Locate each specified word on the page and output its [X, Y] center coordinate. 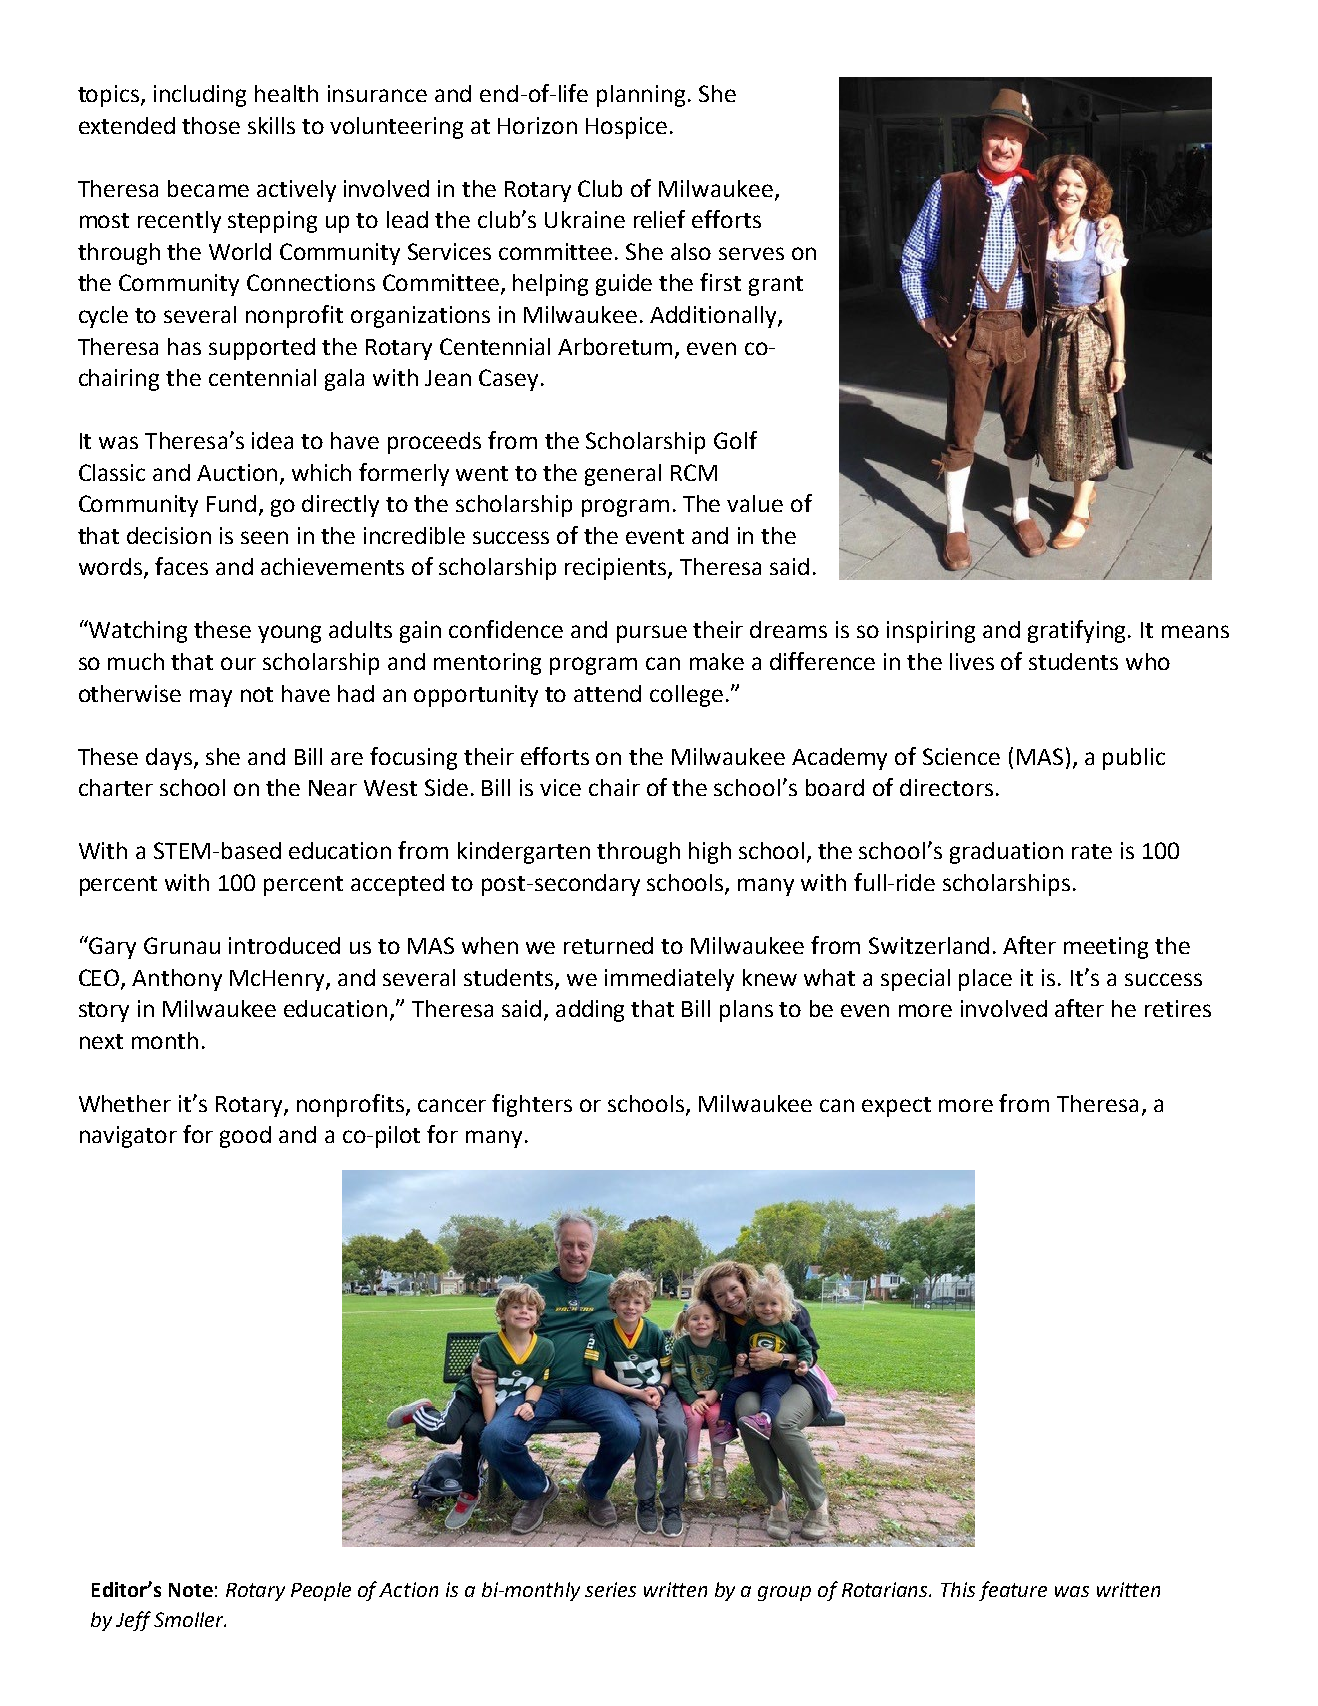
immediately [669, 980]
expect [896, 1107]
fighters [532, 1105]
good [245, 1137]
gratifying [1076, 631]
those [211, 125]
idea [272, 440]
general [623, 475]
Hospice [626, 128]
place [985, 980]
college [686, 696]
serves [751, 253]
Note [191, 1590]
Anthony [177, 980]
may [211, 698]
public [1134, 759]
